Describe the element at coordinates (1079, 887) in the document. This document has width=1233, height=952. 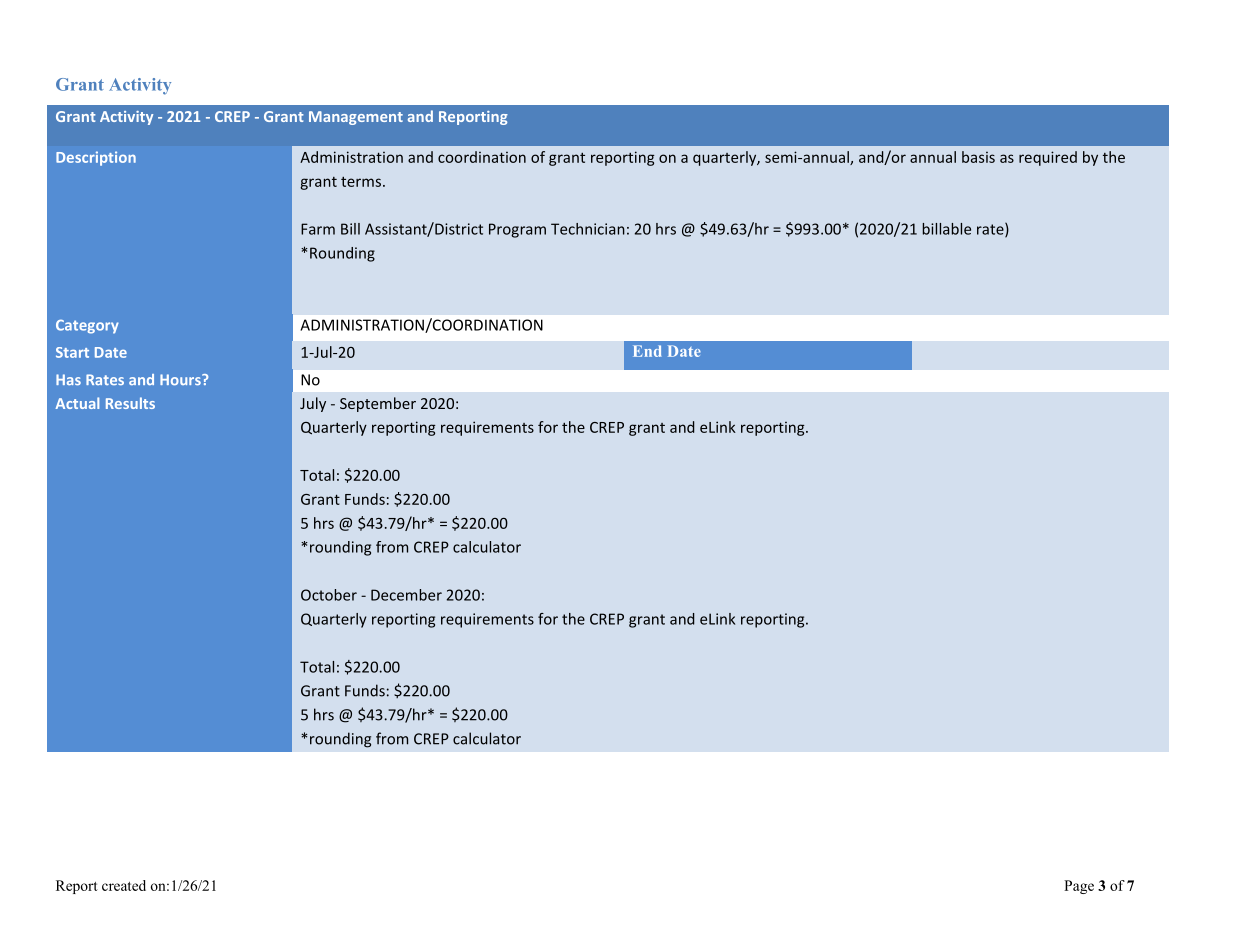
I see `Page` at that location.
